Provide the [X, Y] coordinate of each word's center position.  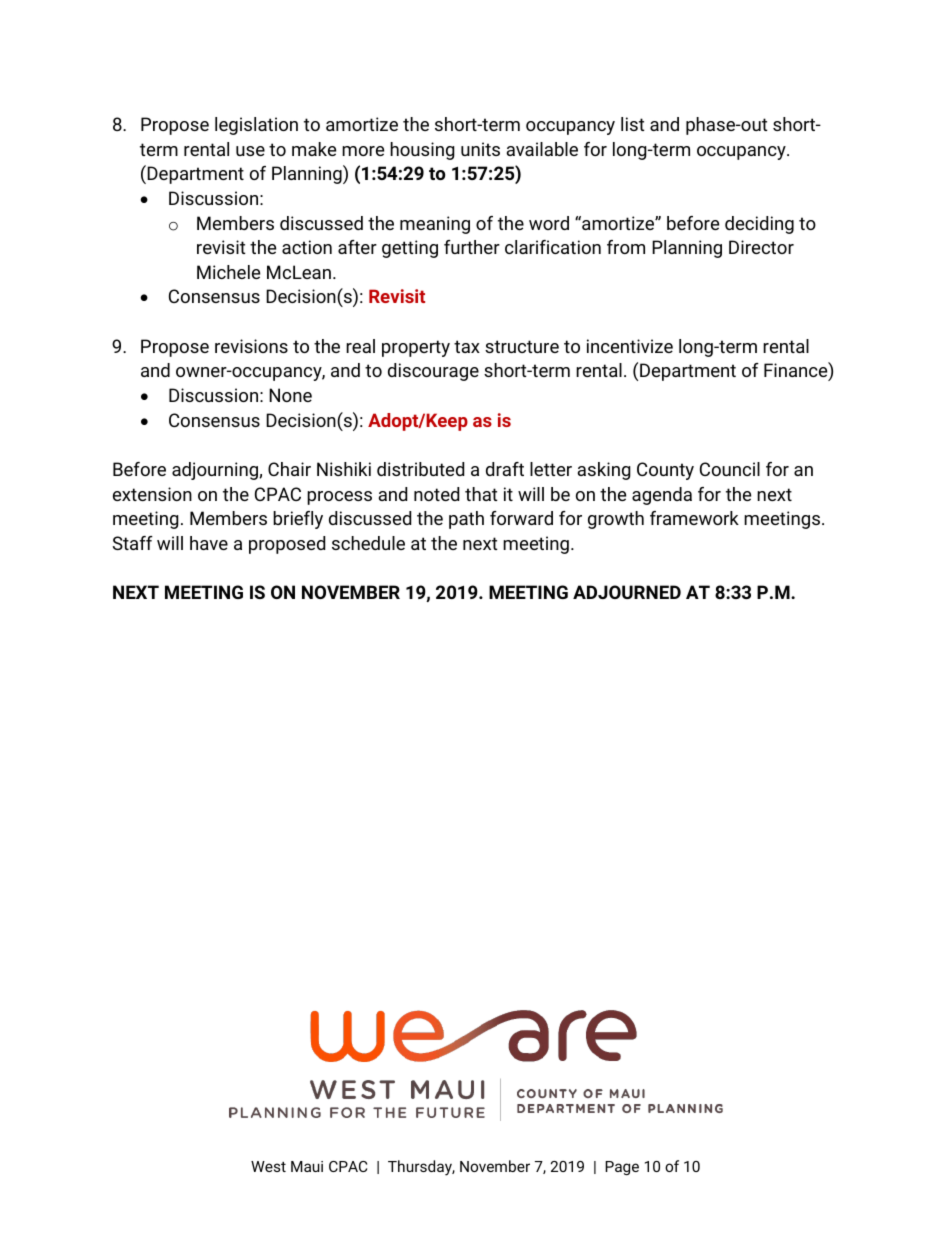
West [268, 1166]
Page [622, 1168]
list [633, 124]
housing [422, 151]
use [250, 151]
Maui [307, 1166]
